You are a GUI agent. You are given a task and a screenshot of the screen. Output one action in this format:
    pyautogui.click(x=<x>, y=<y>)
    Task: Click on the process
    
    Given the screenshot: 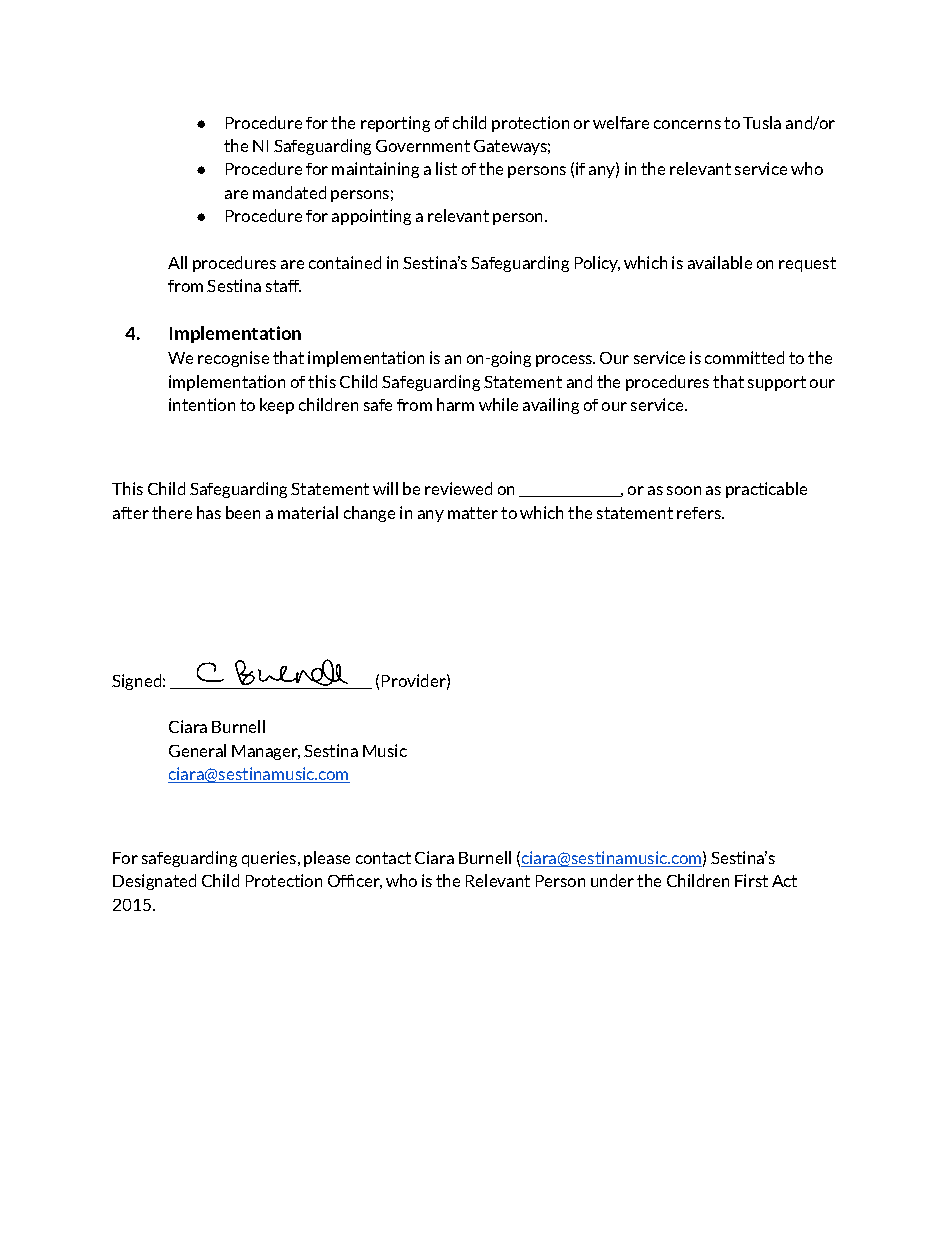 What is the action you would take?
    pyautogui.click(x=565, y=361)
